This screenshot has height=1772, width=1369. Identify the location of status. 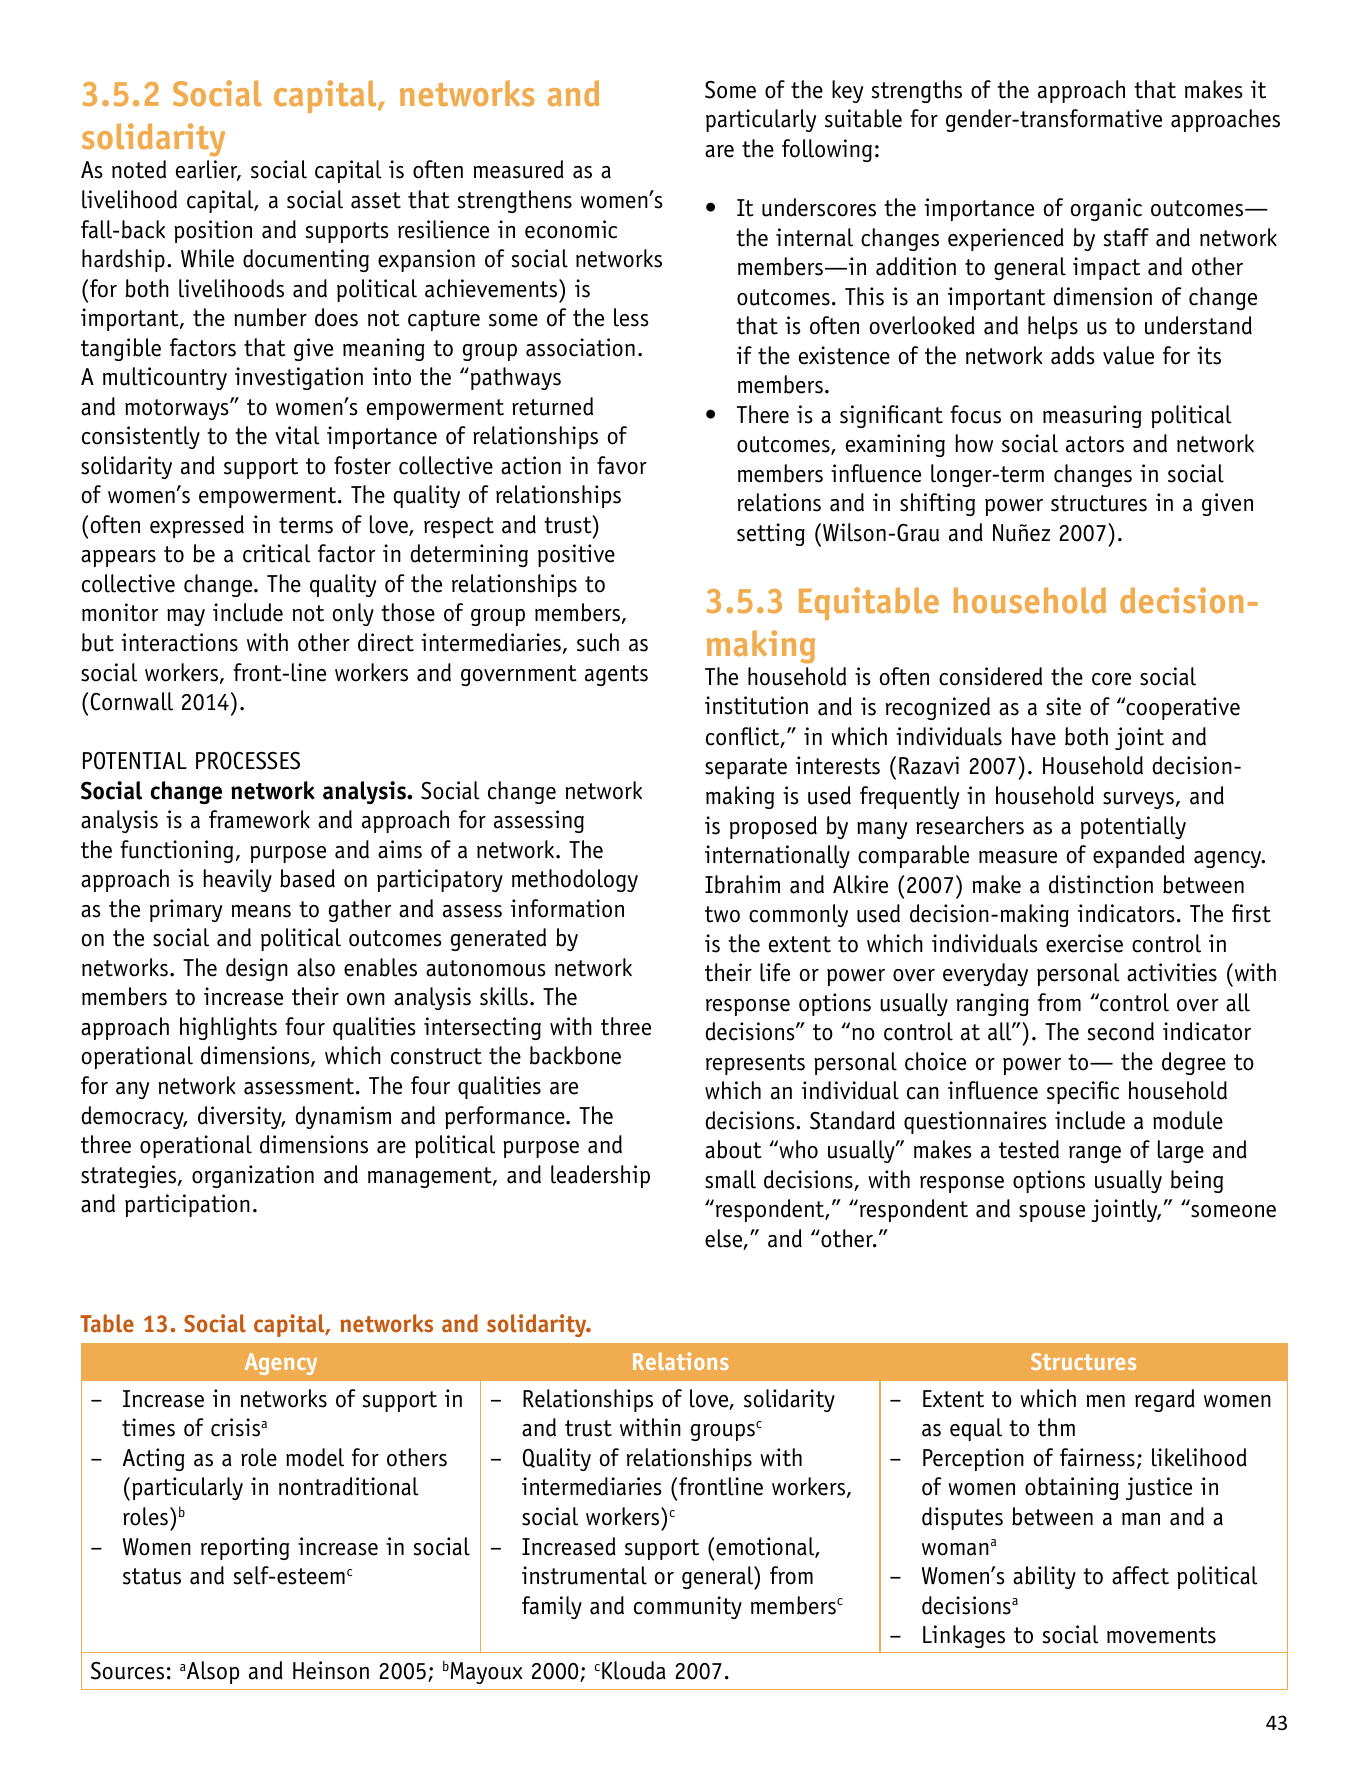
(152, 1576).
